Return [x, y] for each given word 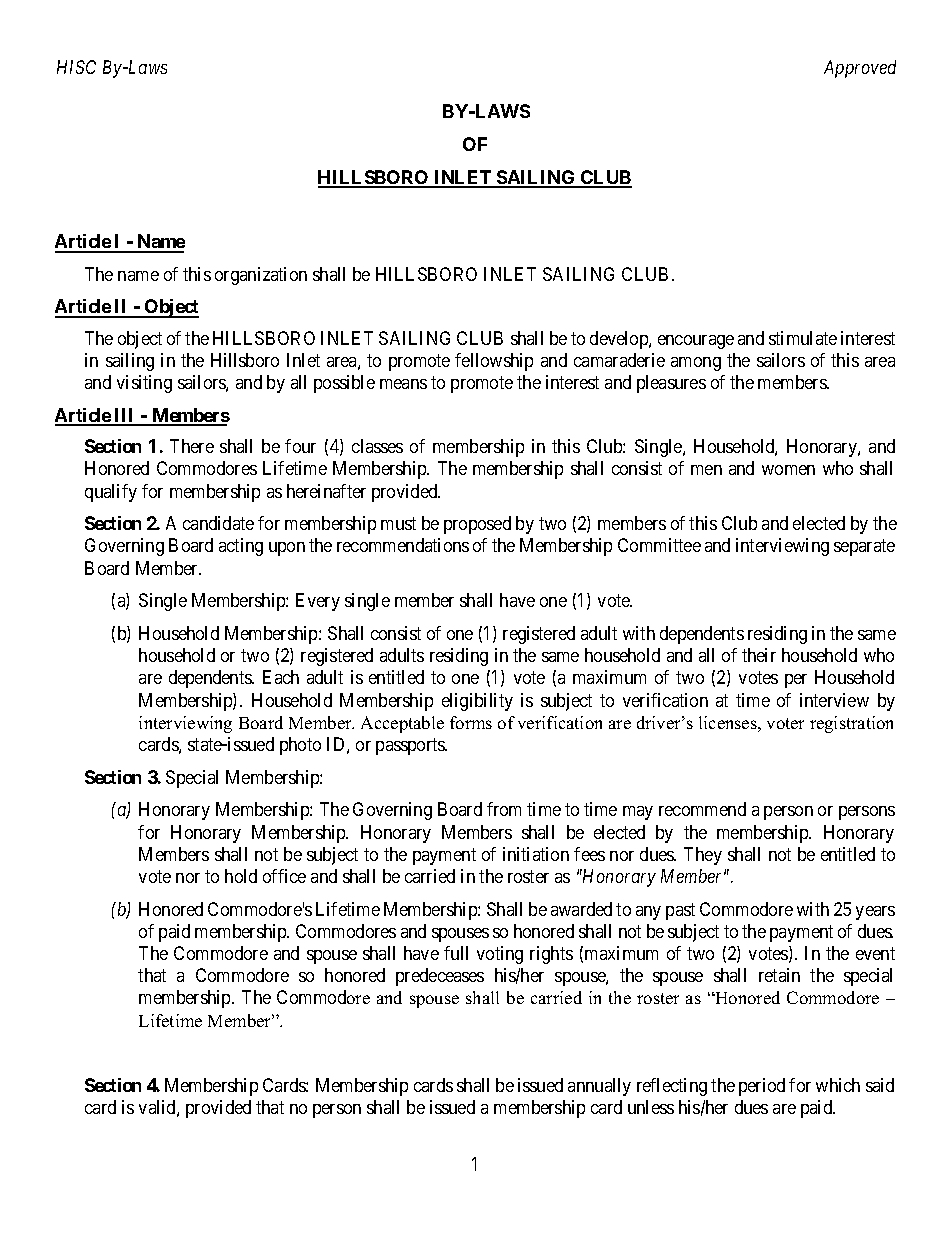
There [192, 446]
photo [300, 746]
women [788, 470]
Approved [860, 69]
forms [471, 722]
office [284, 876]
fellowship [494, 362]
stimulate [803, 338]
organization [261, 276]
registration [851, 724]
